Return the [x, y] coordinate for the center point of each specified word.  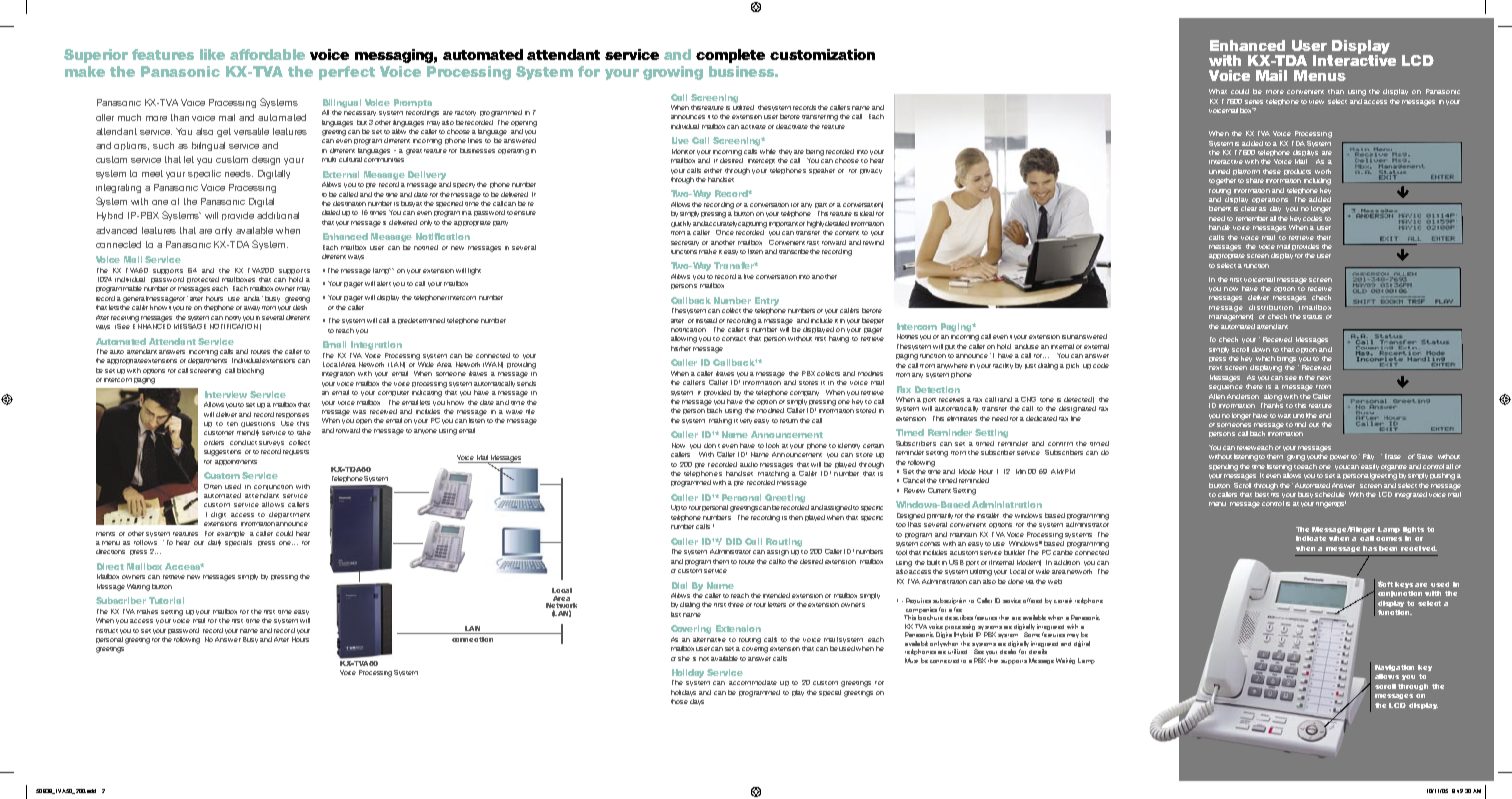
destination [349, 203]
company [804, 393]
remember [1252, 218]
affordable [267, 54]
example [231, 534]
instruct [107, 631]
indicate [1311, 538]
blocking [250, 371]
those [679, 701]
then [796, 517]
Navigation [1394, 668]
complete [730, 56]
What [1218, 91]
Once [725, 232]
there [1254, 386]
